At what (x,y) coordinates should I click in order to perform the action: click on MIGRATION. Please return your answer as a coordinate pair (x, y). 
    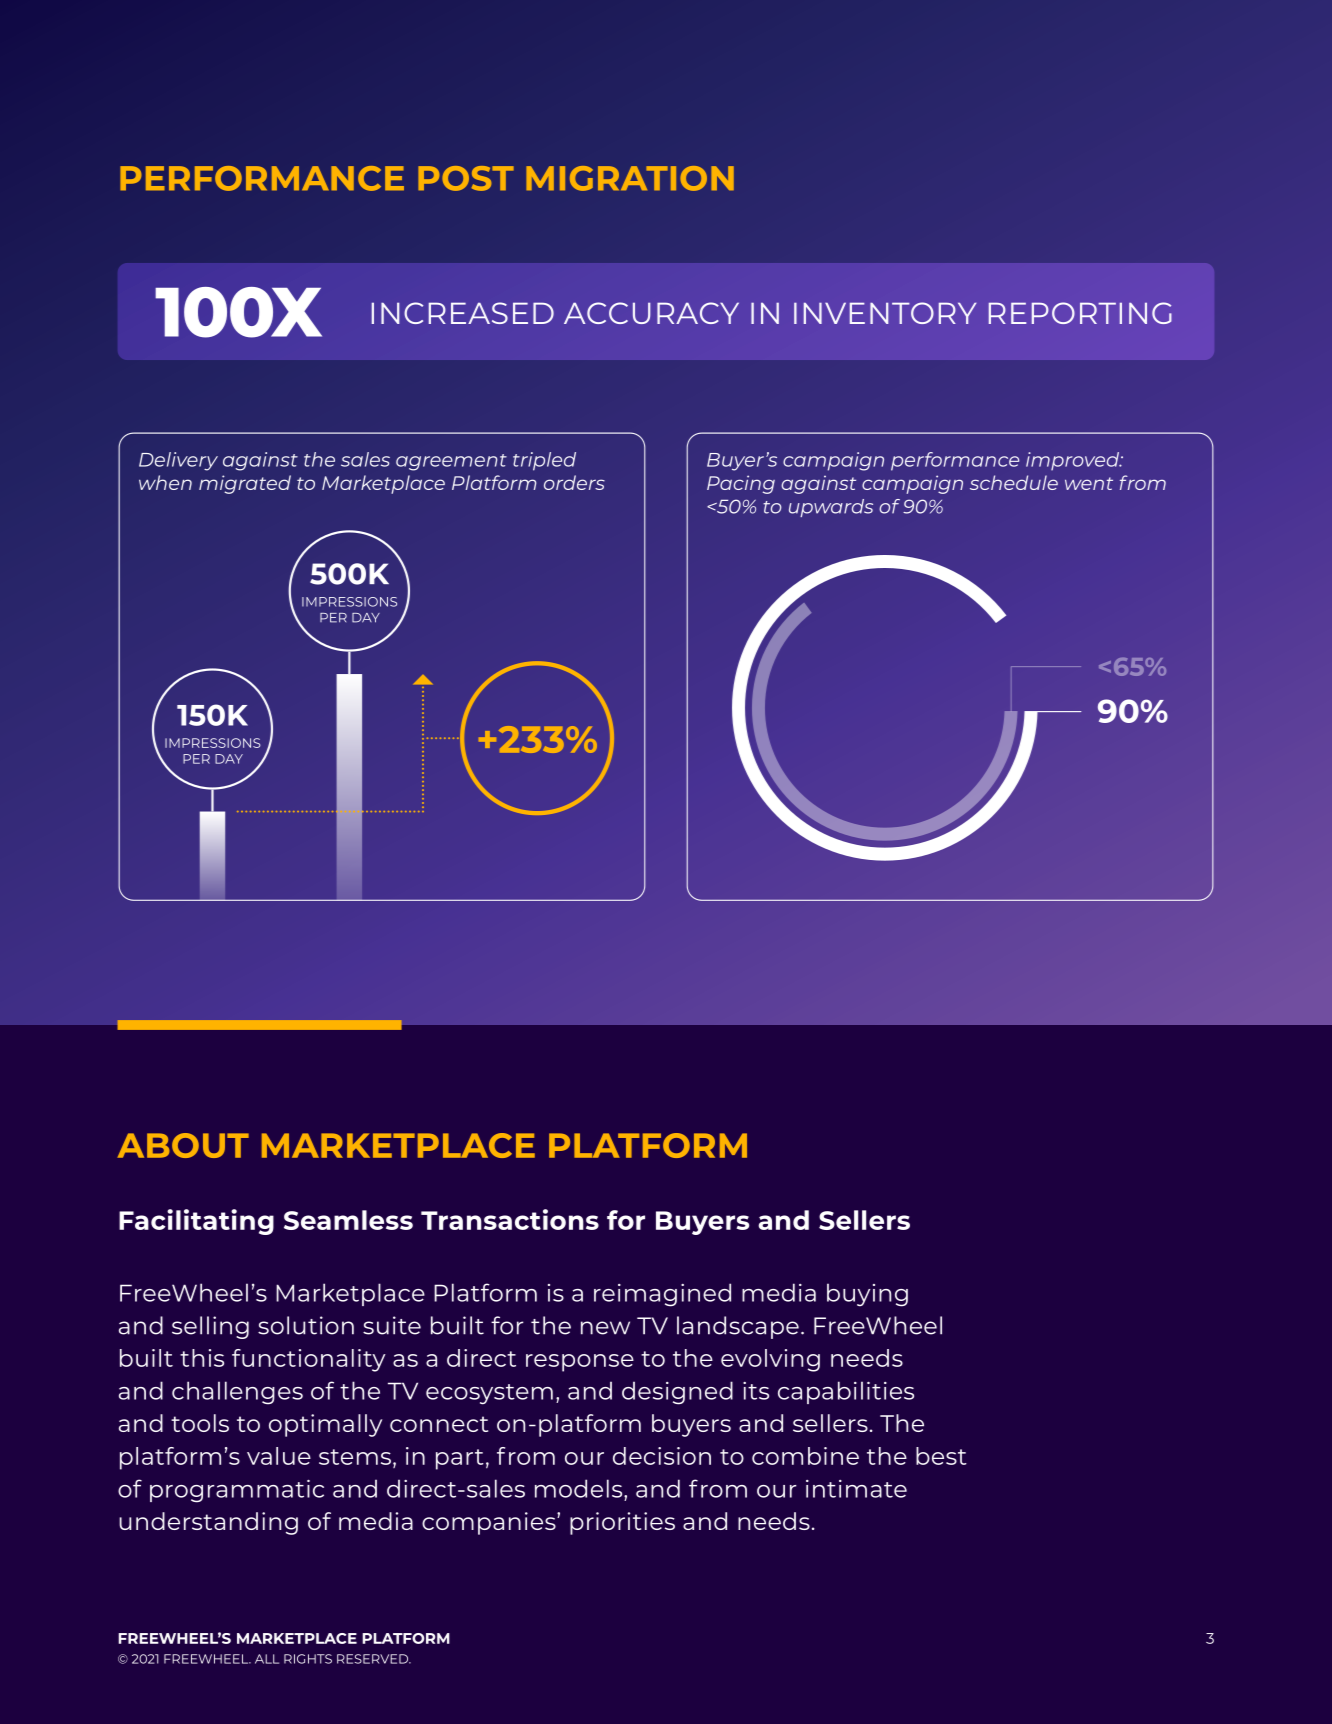
    Looking at the image, I should click on (630, 178).
